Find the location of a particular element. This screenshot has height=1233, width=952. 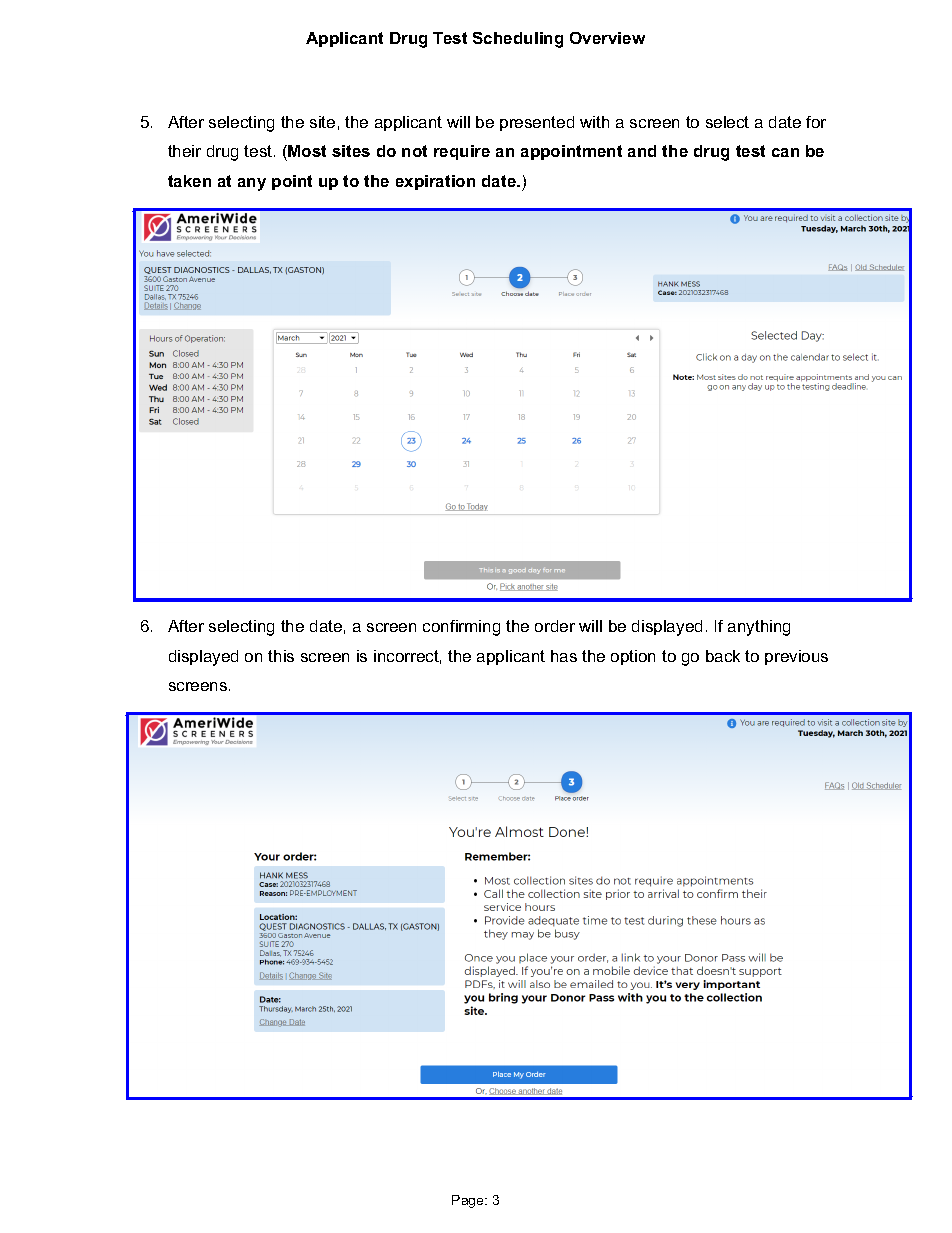

taken is located at coordinates (189, 181).
